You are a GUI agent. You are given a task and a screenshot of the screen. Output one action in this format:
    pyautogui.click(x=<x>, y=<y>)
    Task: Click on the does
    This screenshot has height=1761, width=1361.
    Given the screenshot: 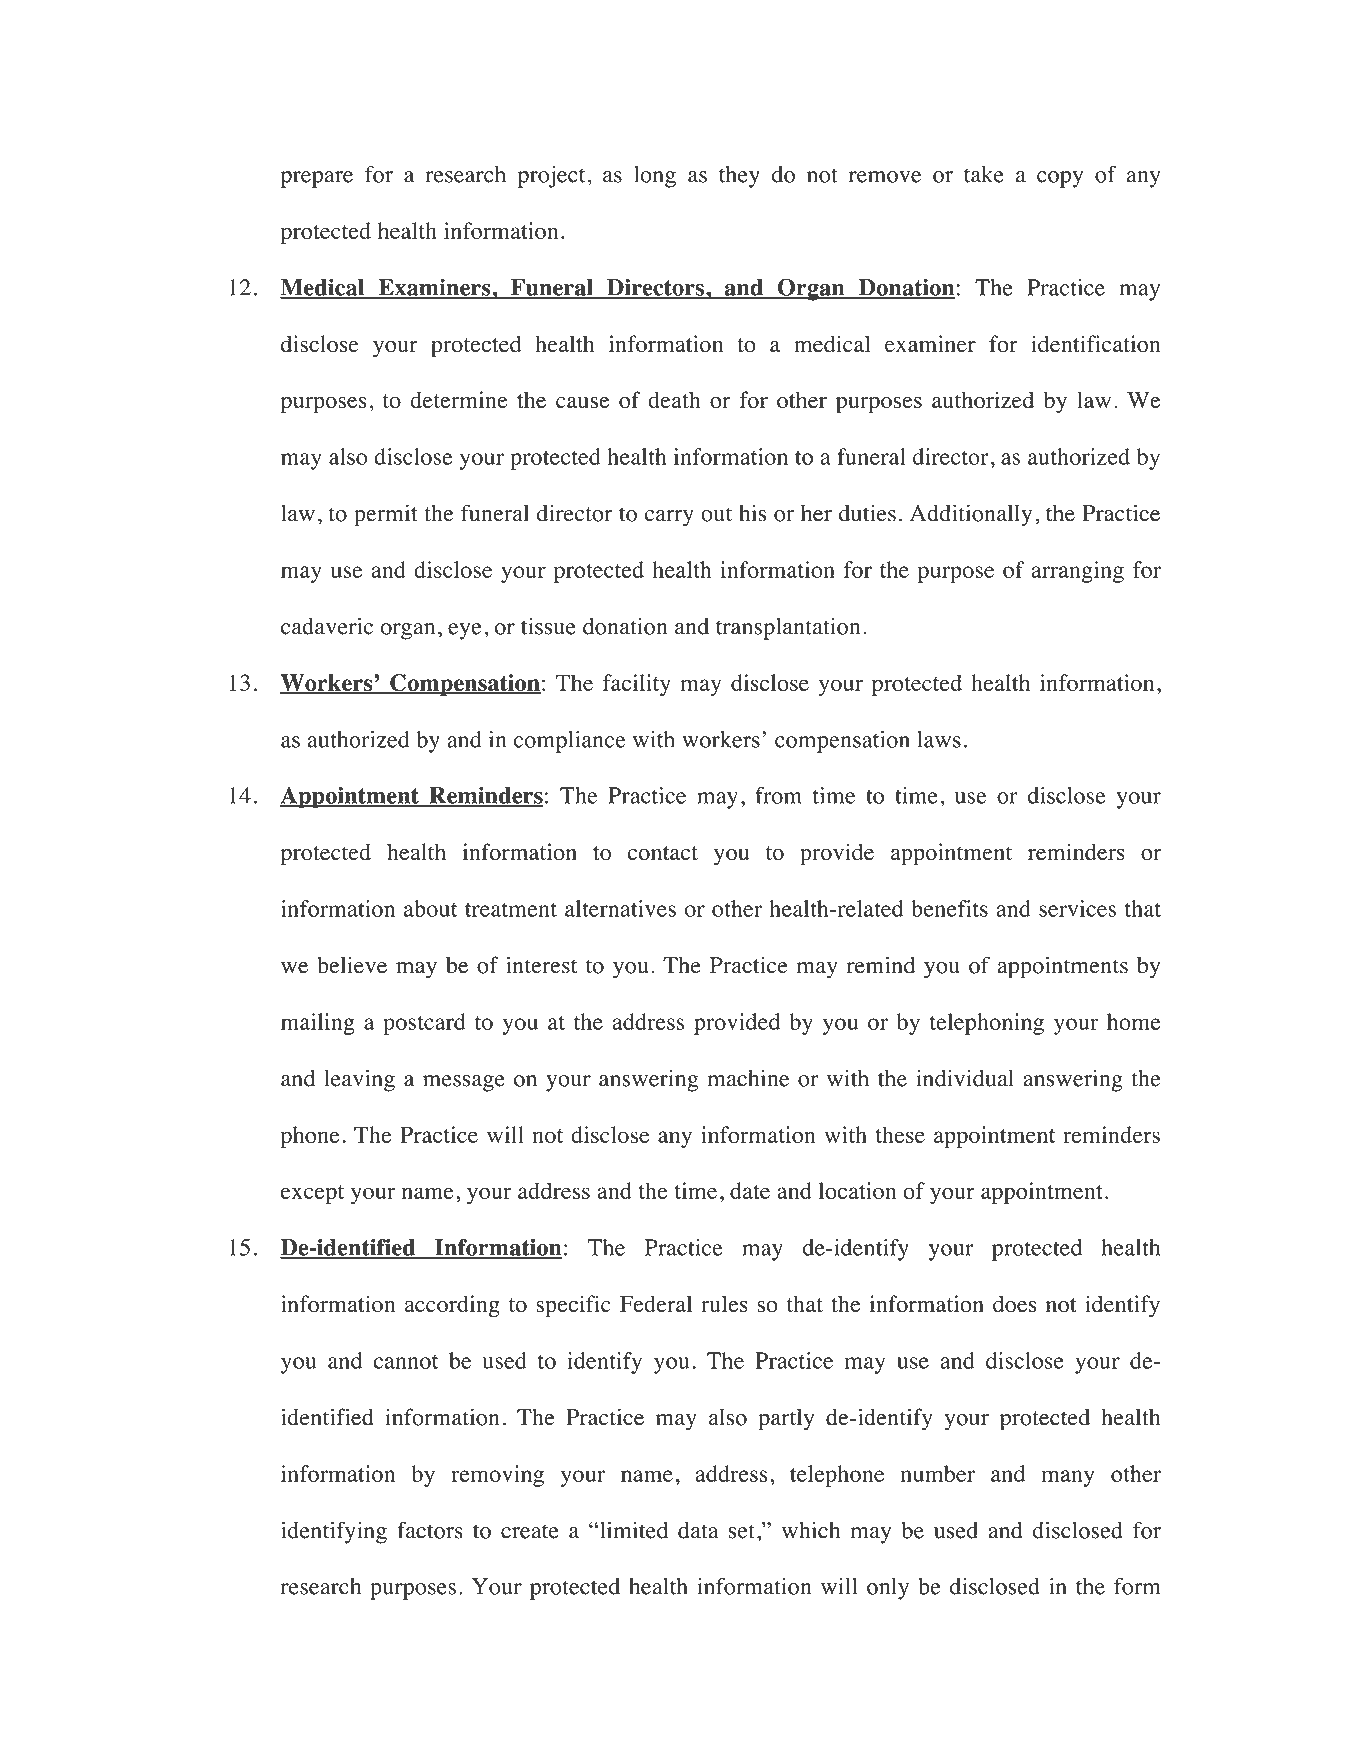 What is the action you would take?
    pyautogui.click(x=1014, y=1304)
